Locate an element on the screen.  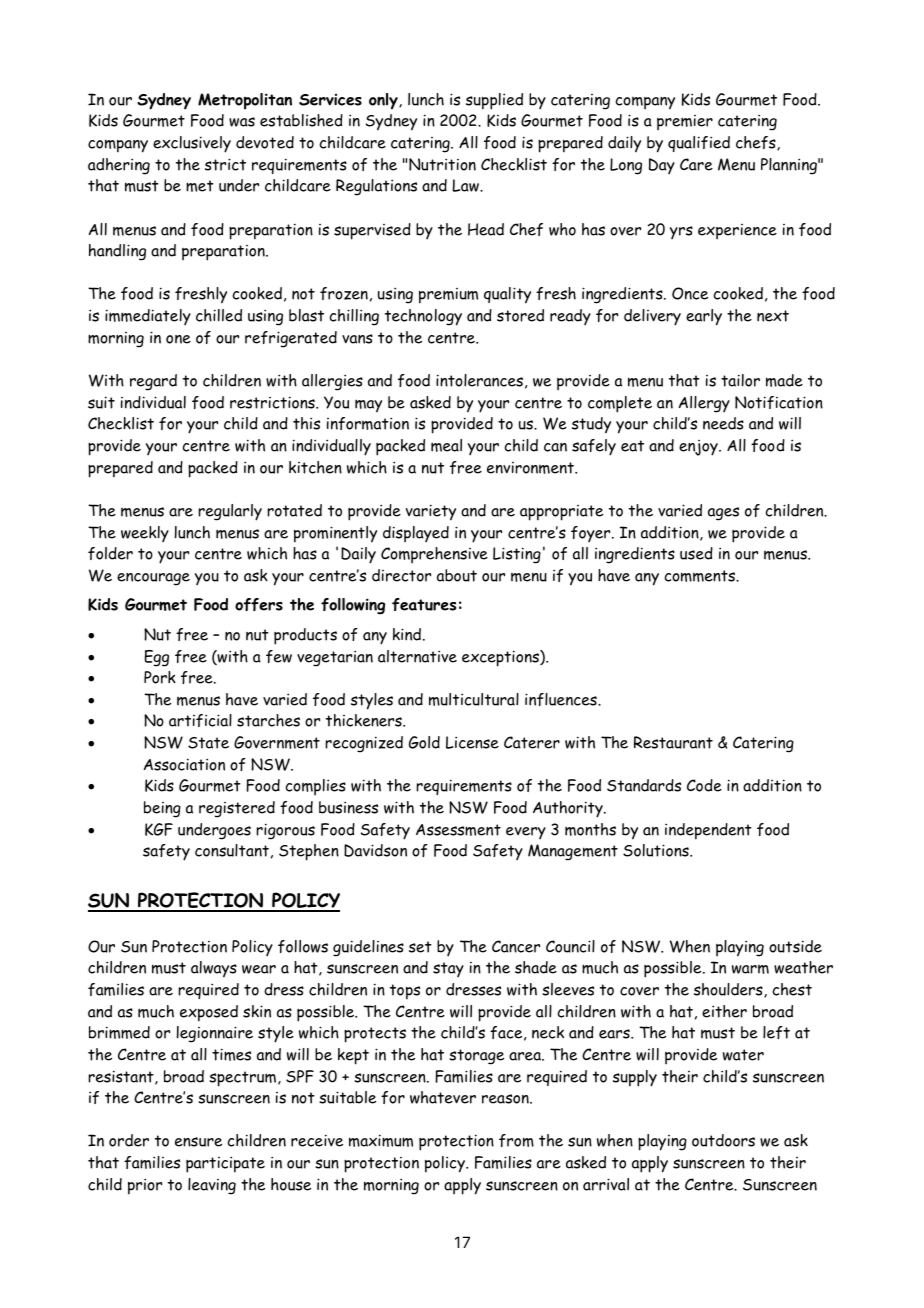
alternative is located at coordinates (417, 656).
